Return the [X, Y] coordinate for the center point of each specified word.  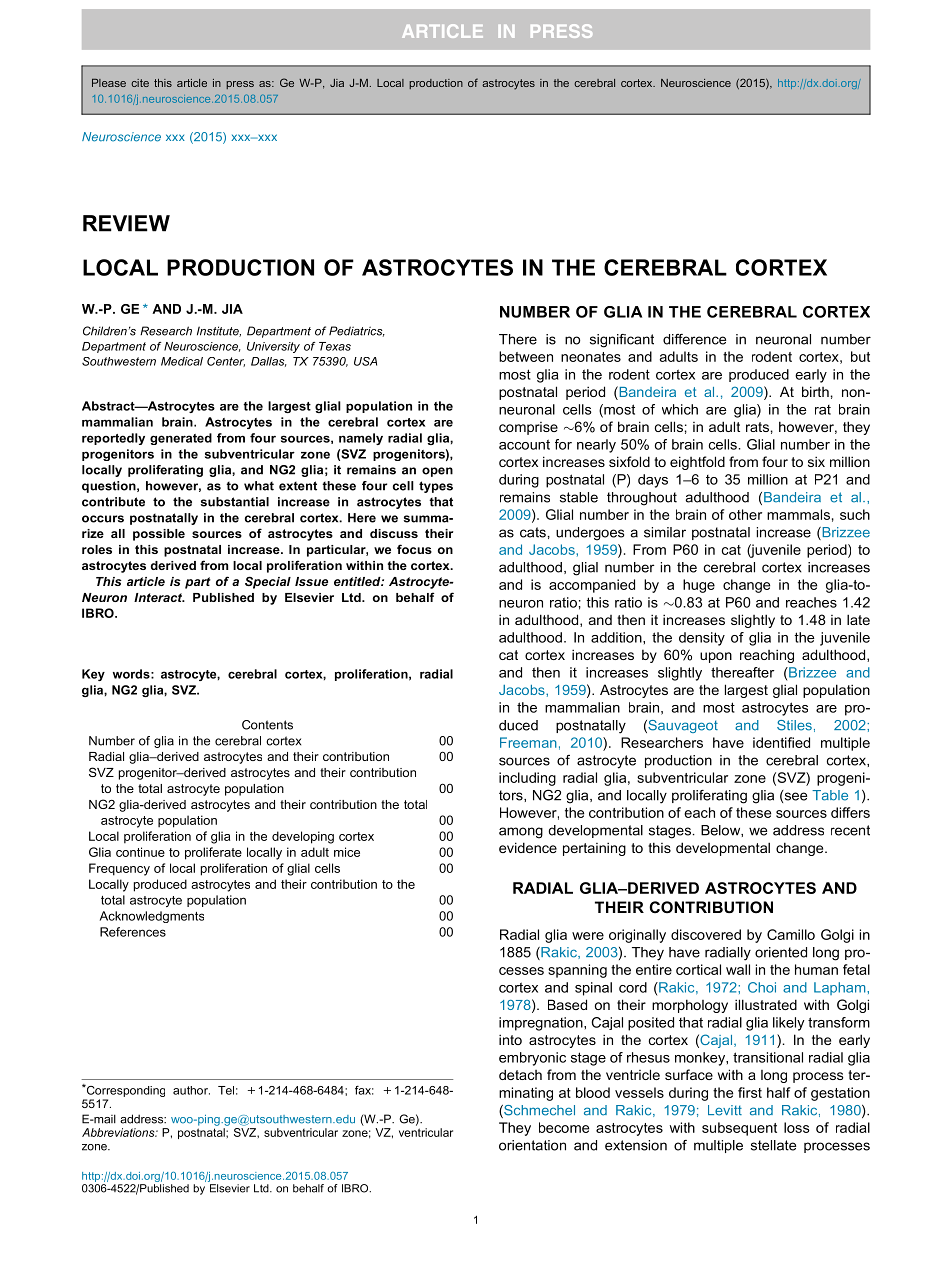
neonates [591, 357]
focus [414, 549]
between [526, 356]
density [702, 639]
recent [850, 830]
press [240, 85]
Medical [182, 361]
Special [268, 582]
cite [140, 83]
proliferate [213, 853]
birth [815, 391]
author [191, 1090]
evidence [528, 847]
